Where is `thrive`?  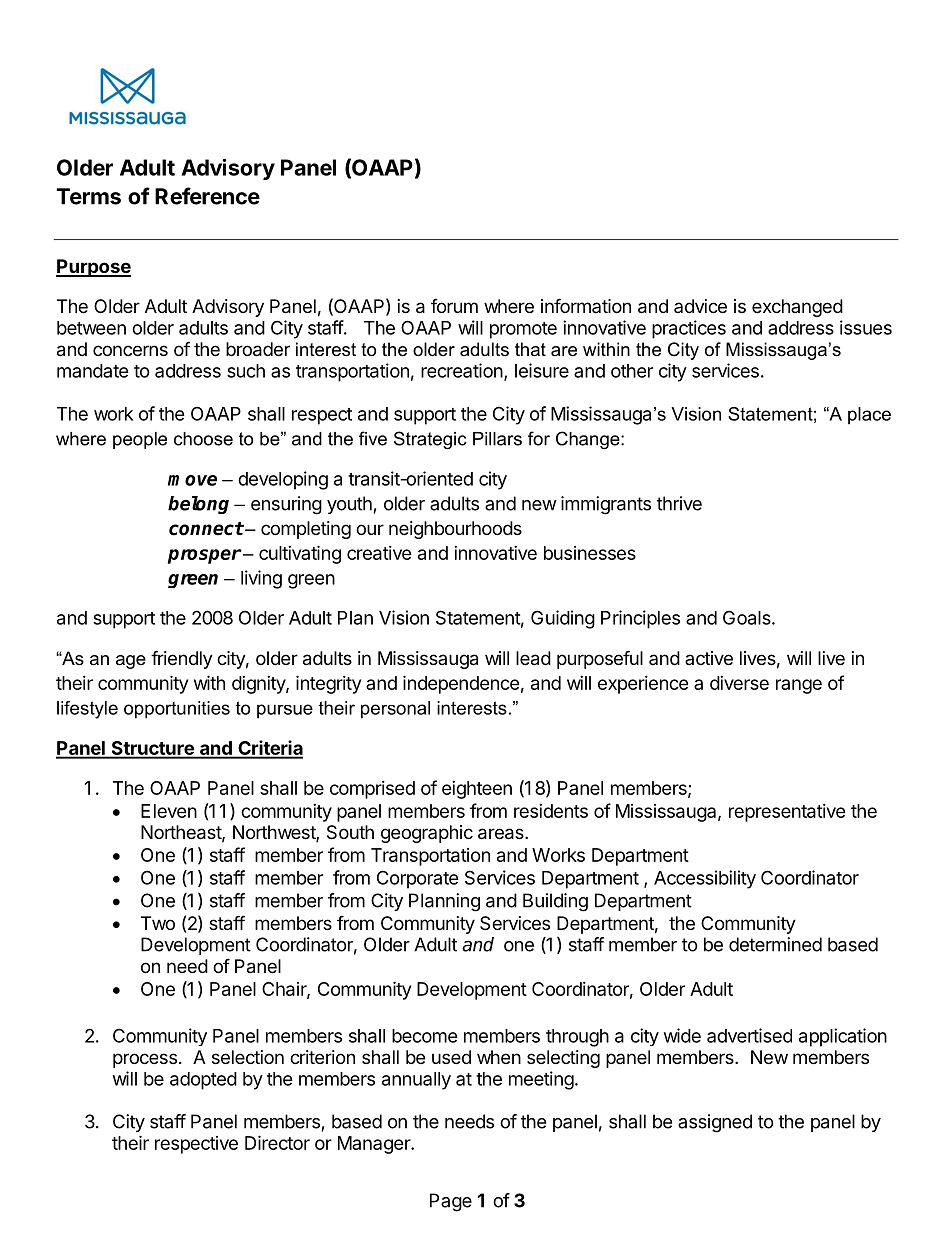
thrive is located at coordinates (679, 503).
